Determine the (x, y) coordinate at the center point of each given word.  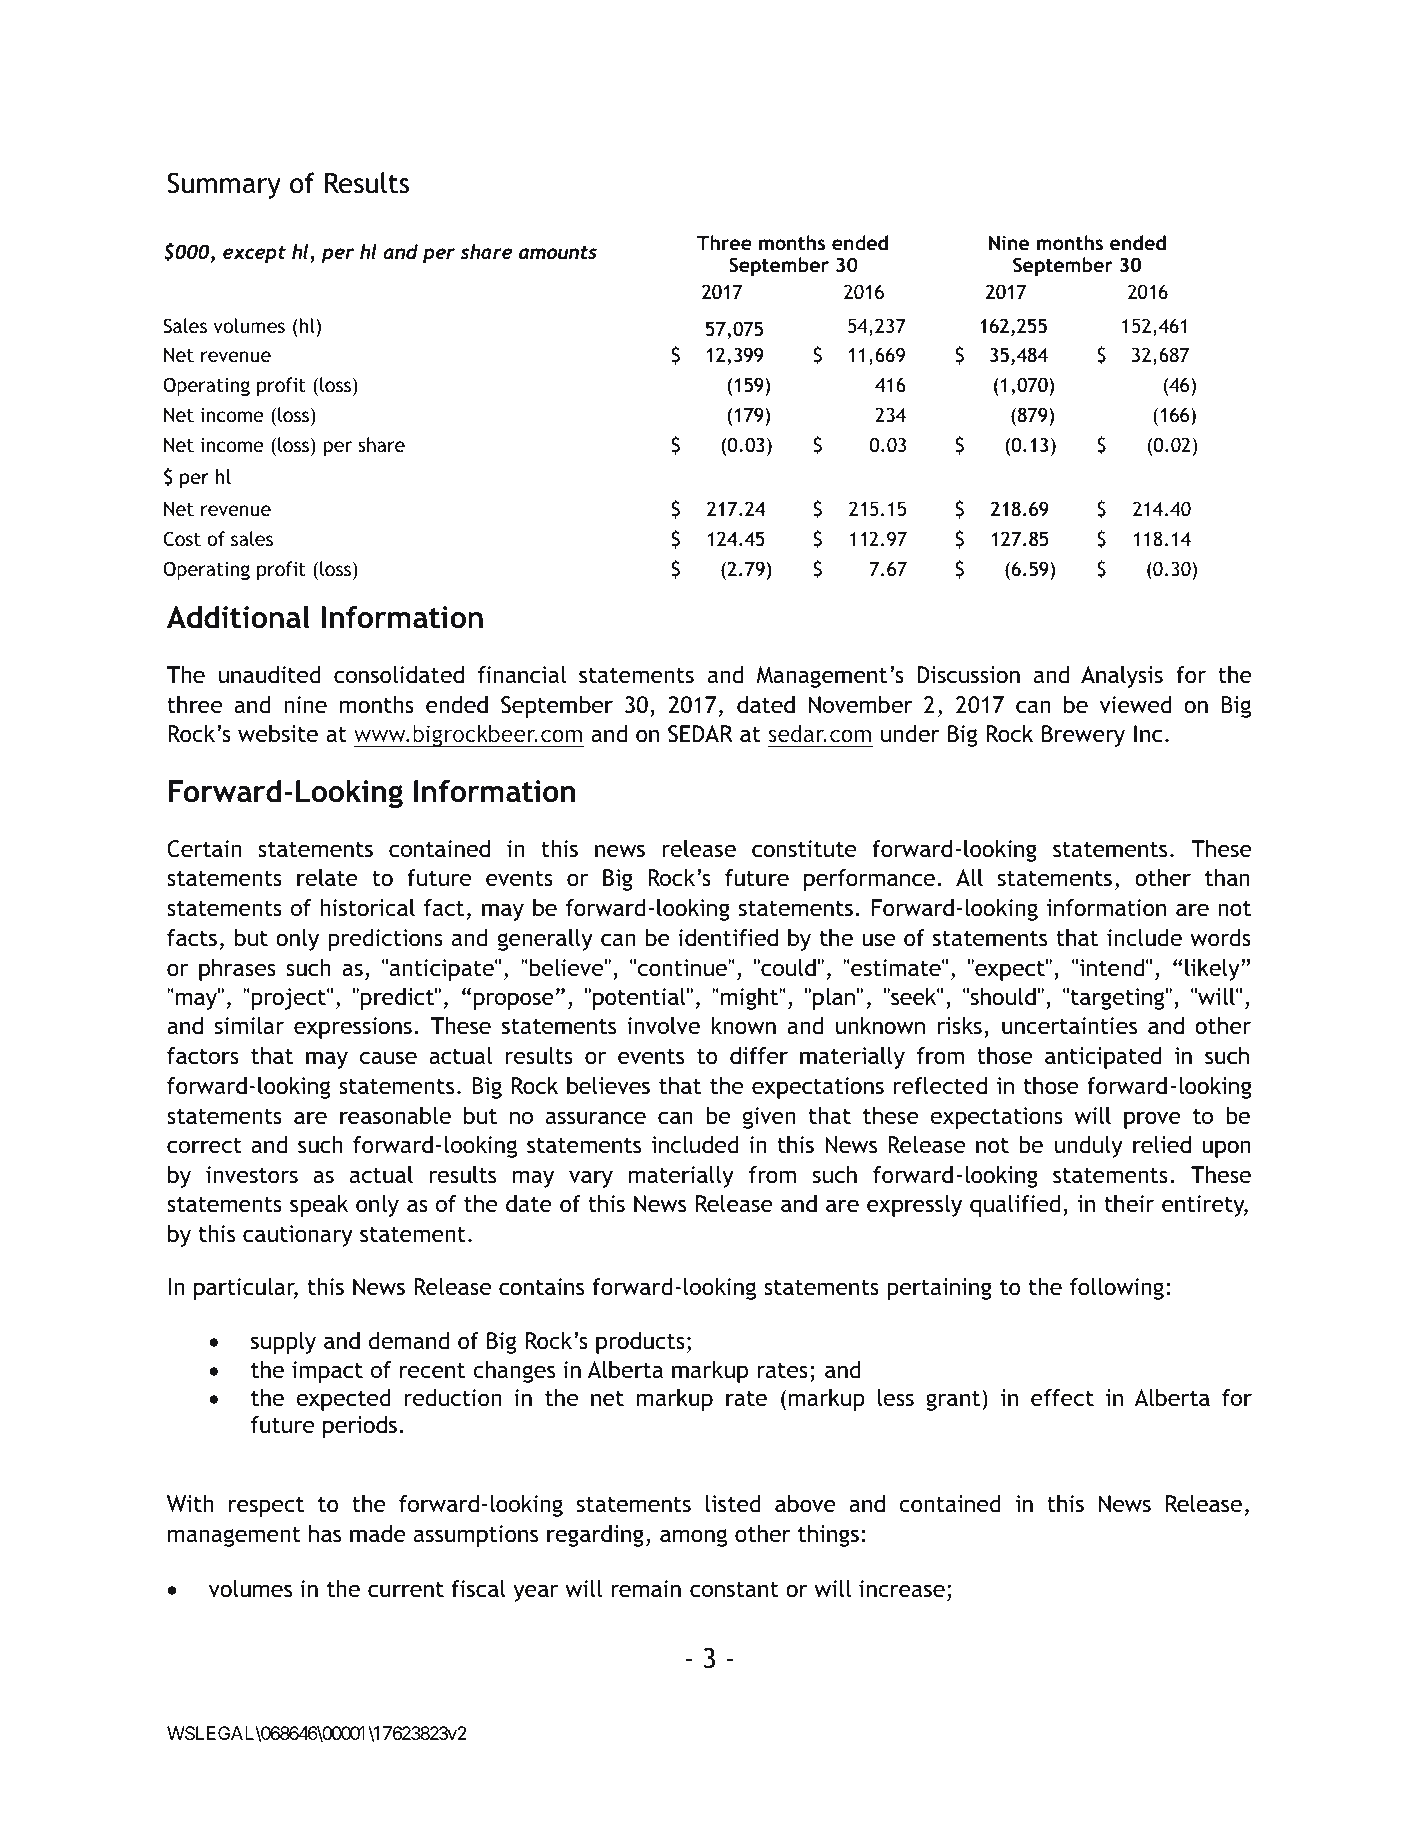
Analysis (1122, 677)
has (325, 1533)
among (693, 1538)
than (1227, 878)
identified (728, 938)
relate (327, 878)
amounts (558, 252)
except (254, 254)
